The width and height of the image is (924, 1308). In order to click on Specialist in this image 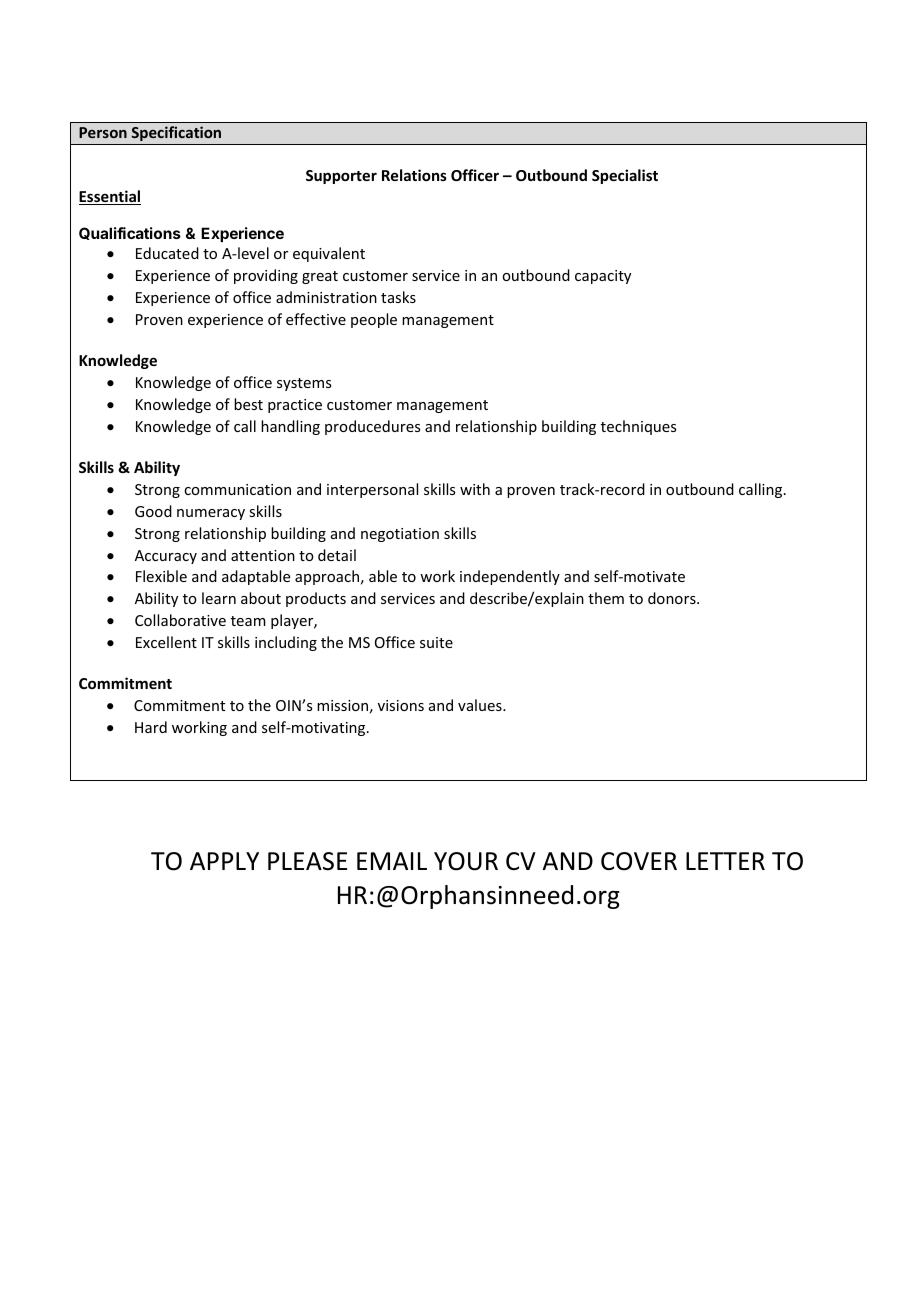, I will do `click(625, 176)`.
